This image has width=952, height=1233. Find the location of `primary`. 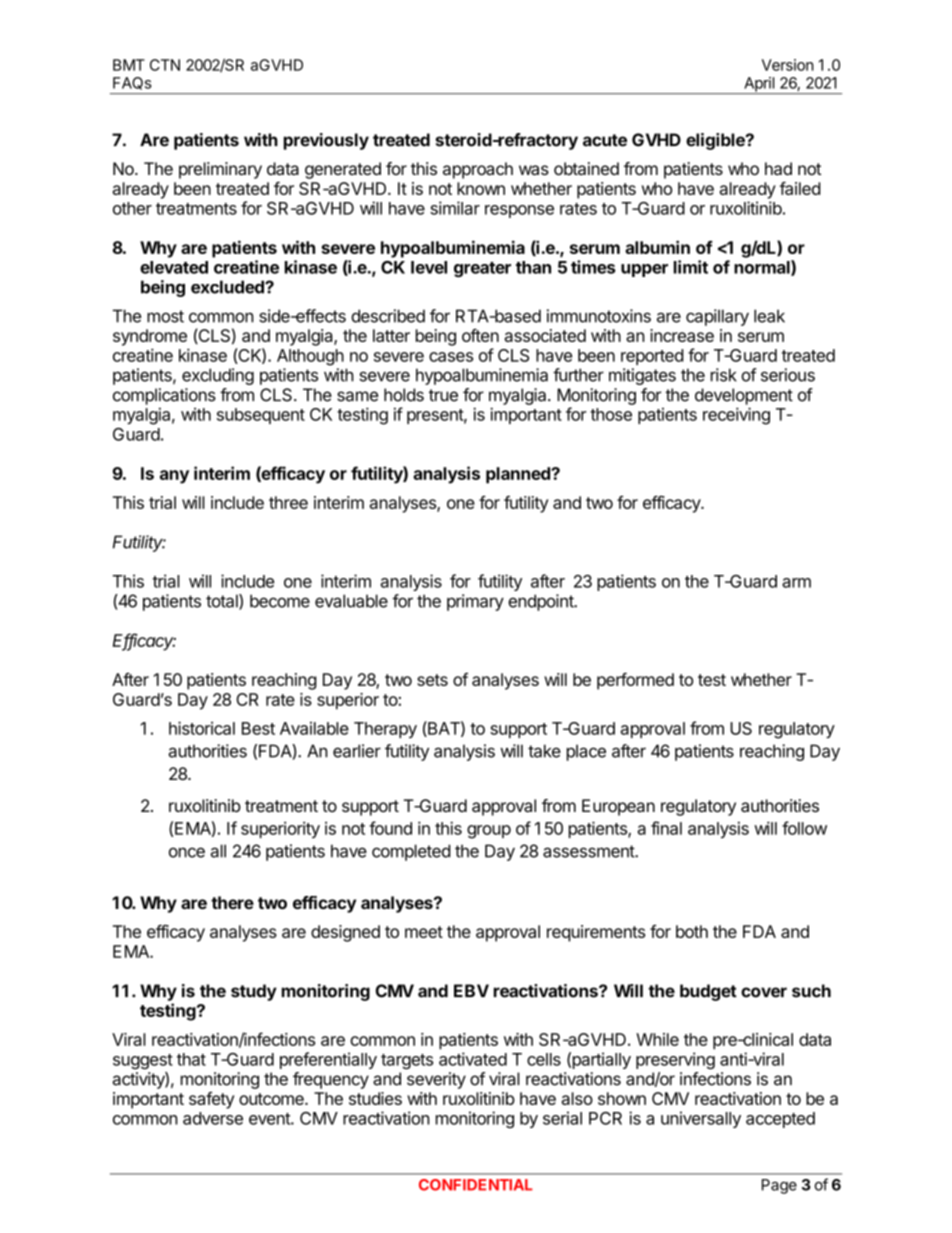

primary is located at coordinates (475, 602).
